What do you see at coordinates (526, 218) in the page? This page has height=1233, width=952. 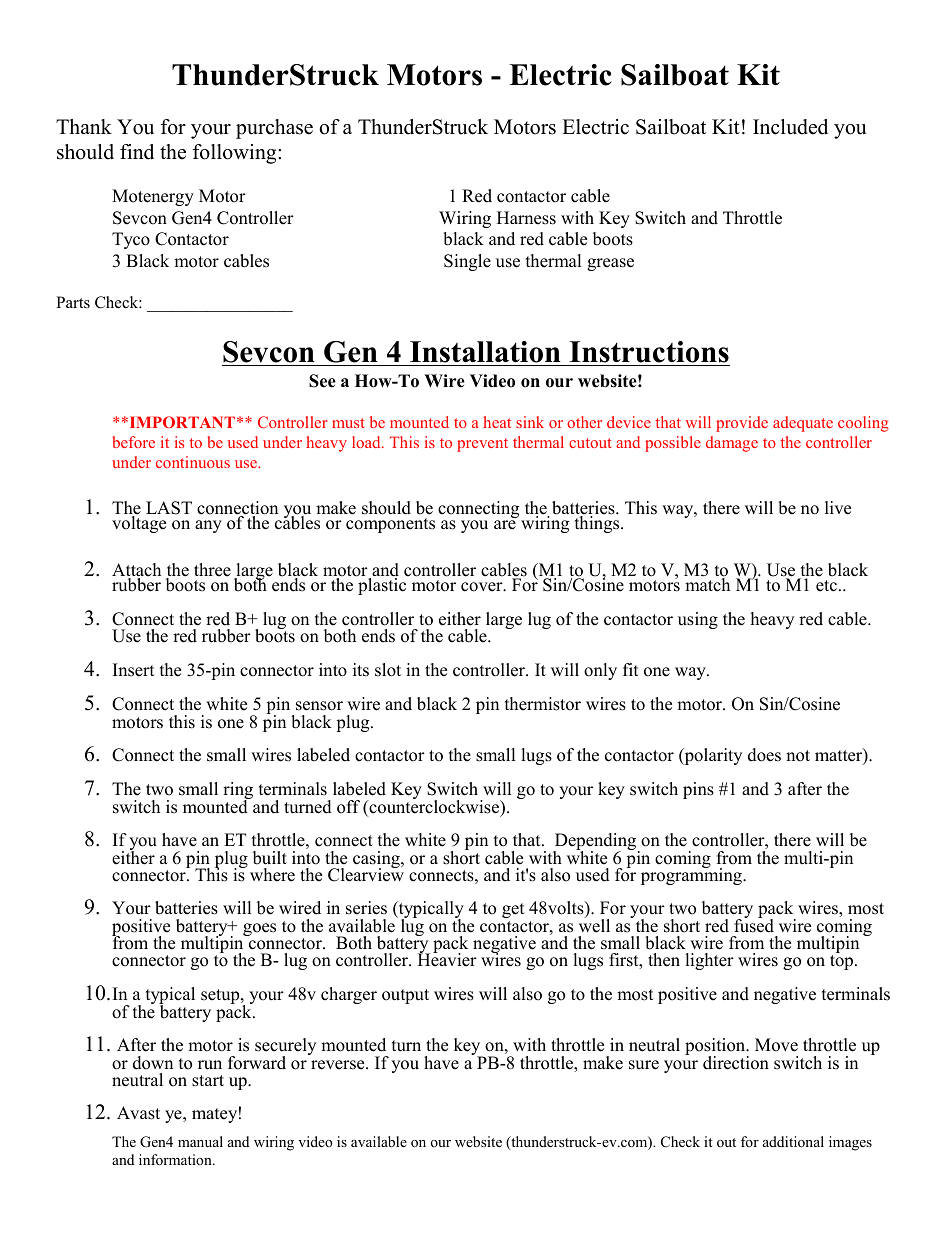 I see `Harness` at bounding box center [526, 218].
